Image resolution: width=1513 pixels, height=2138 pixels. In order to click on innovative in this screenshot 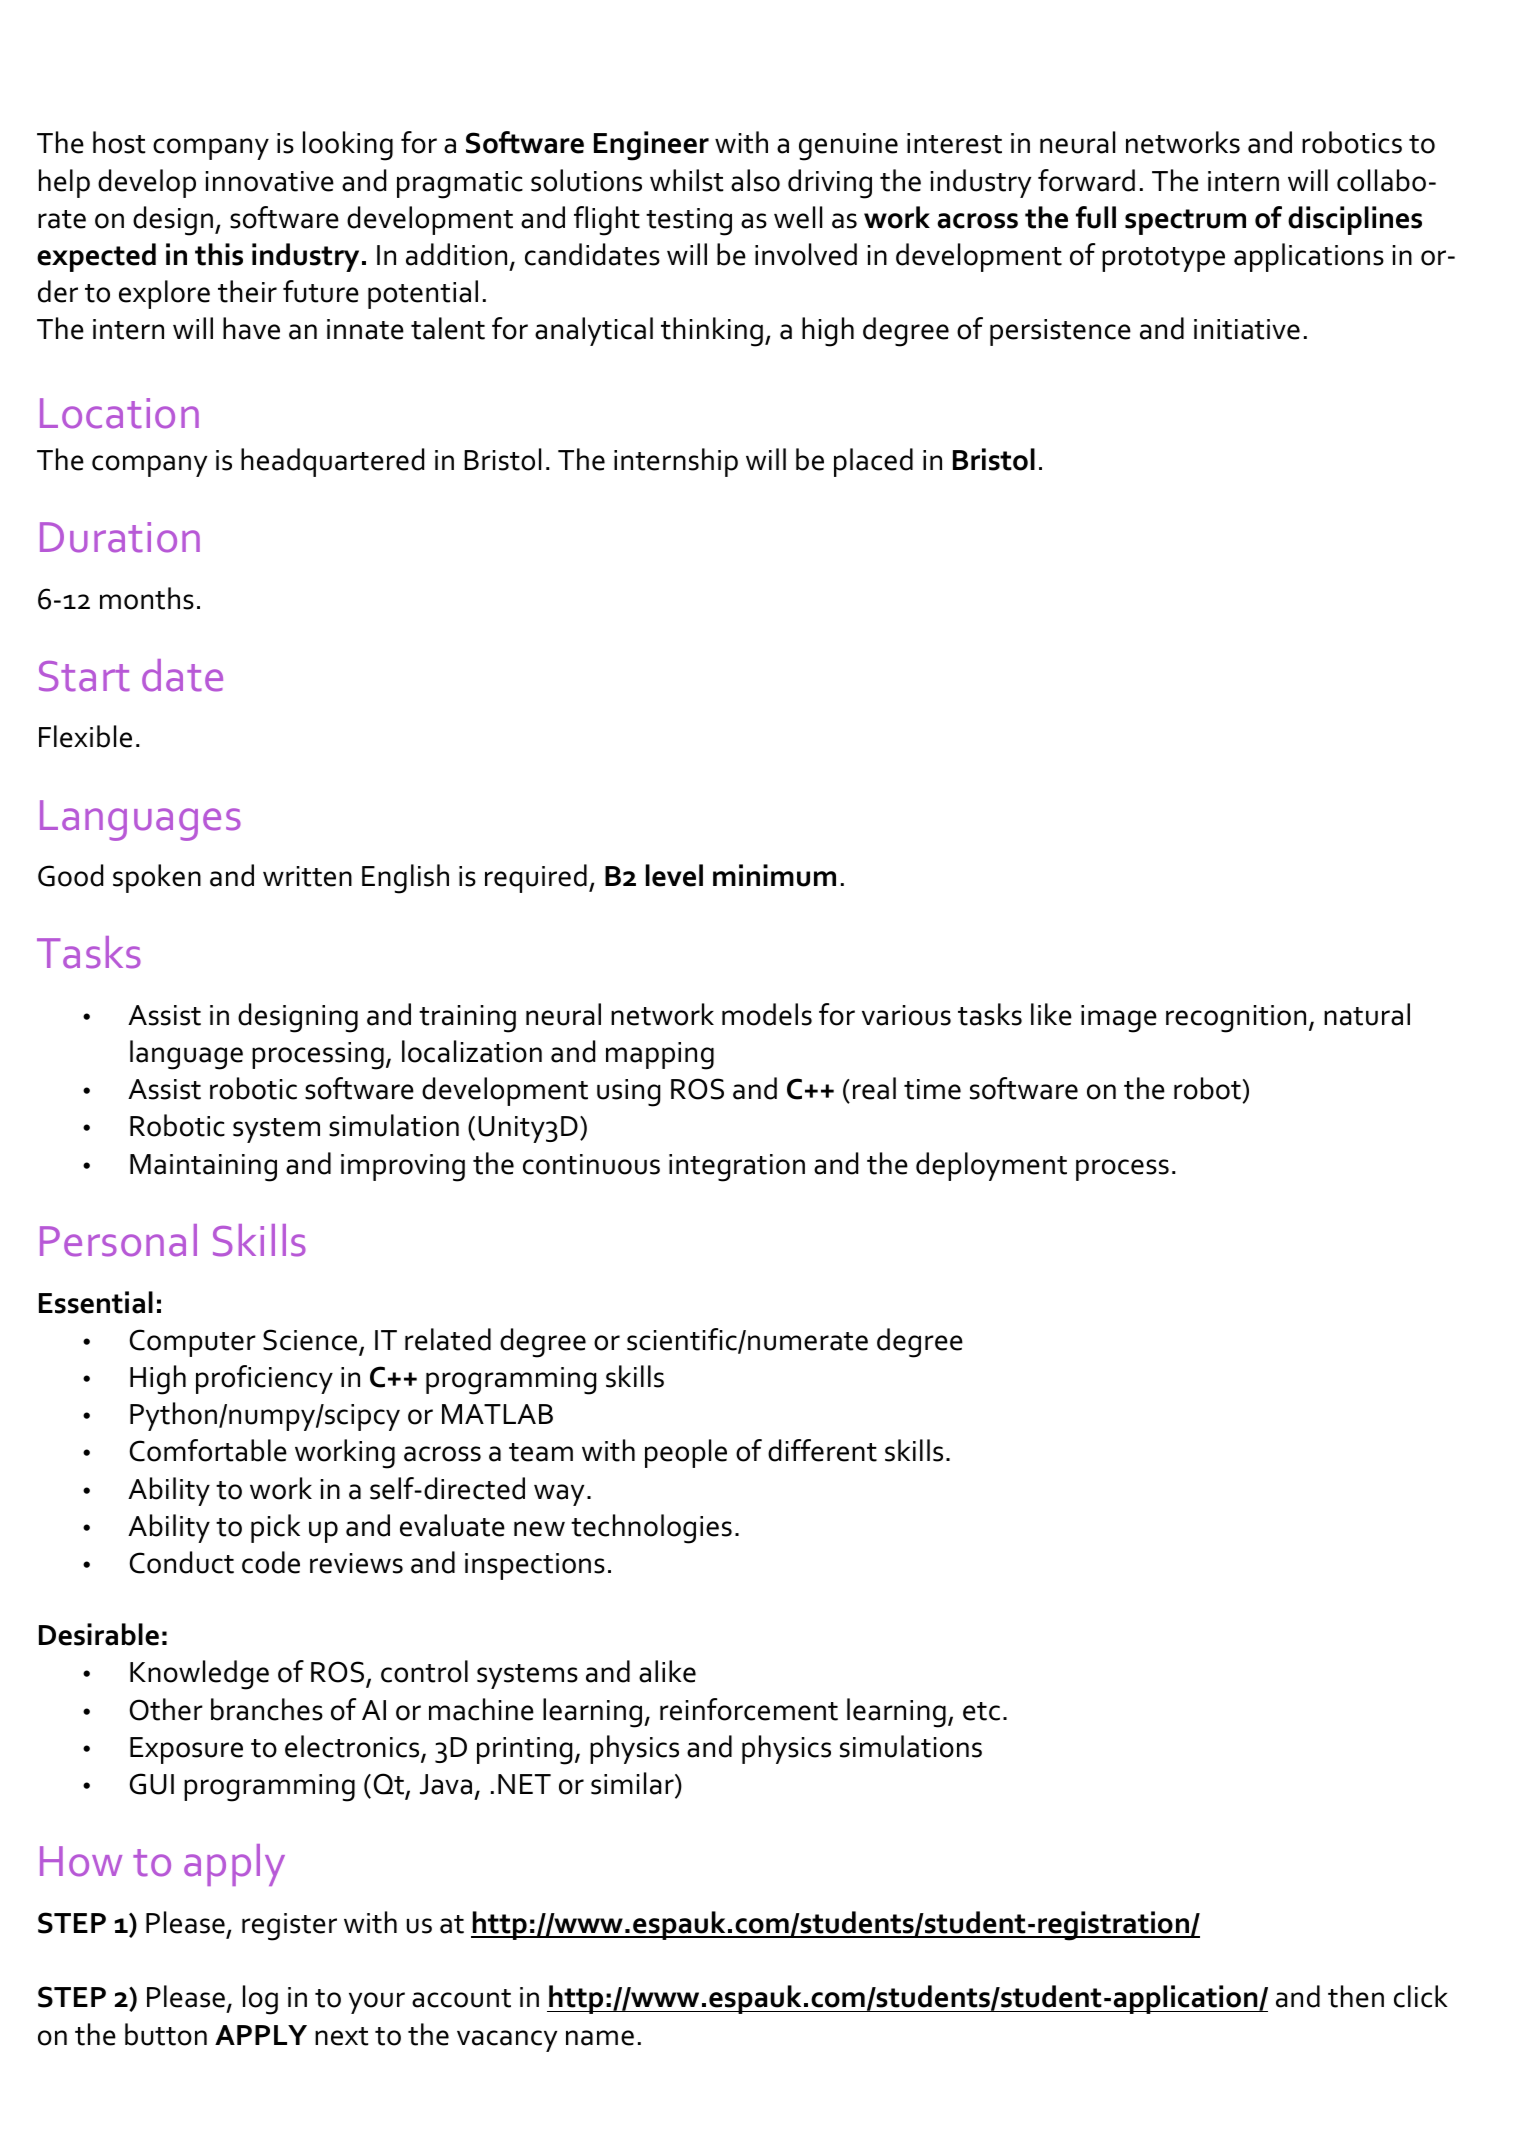, I will do `click(270, 181)`.
